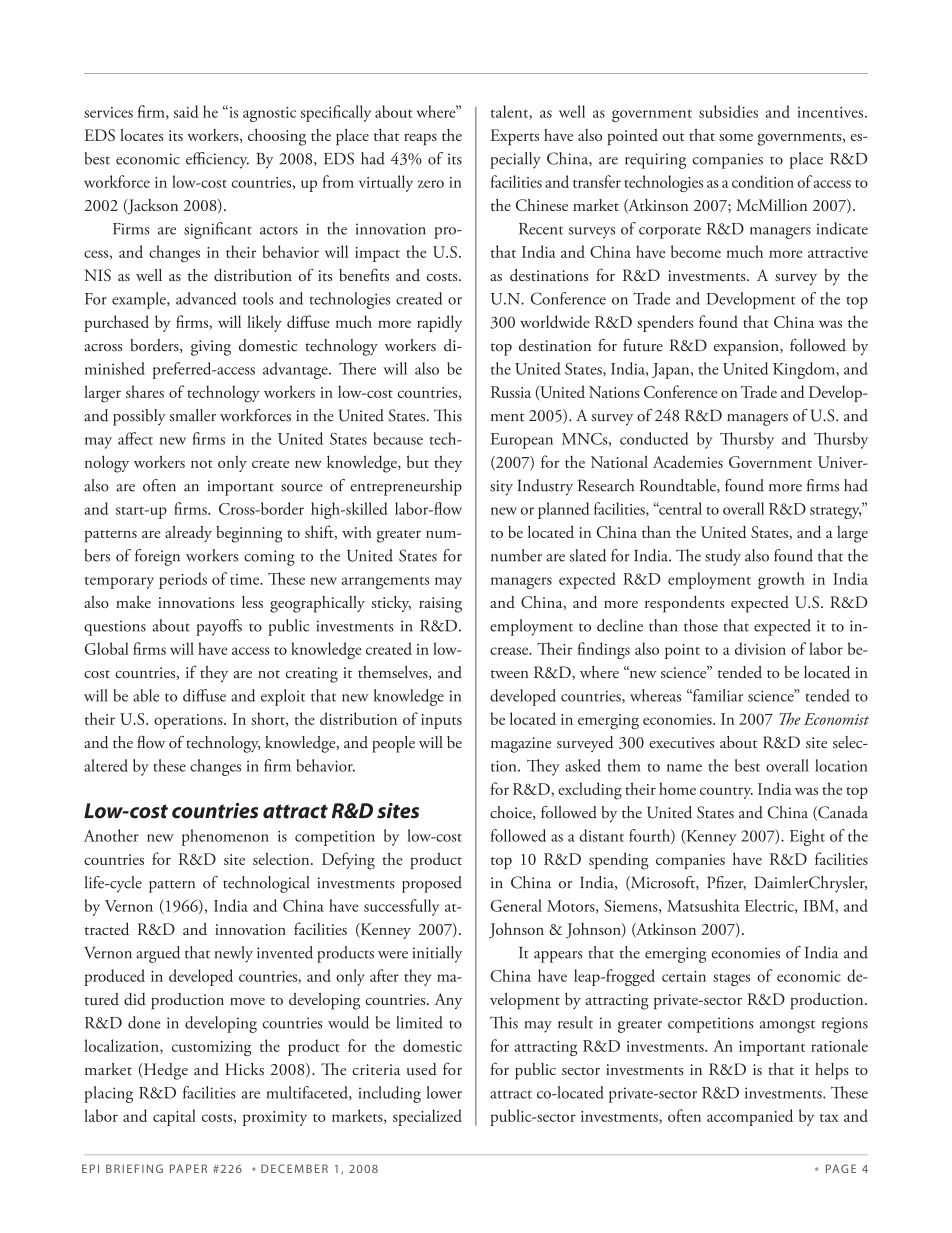  What do you see at coordinates (183, 580) in the screenshot?
I see `periods` at bounding box center [183, 580].
